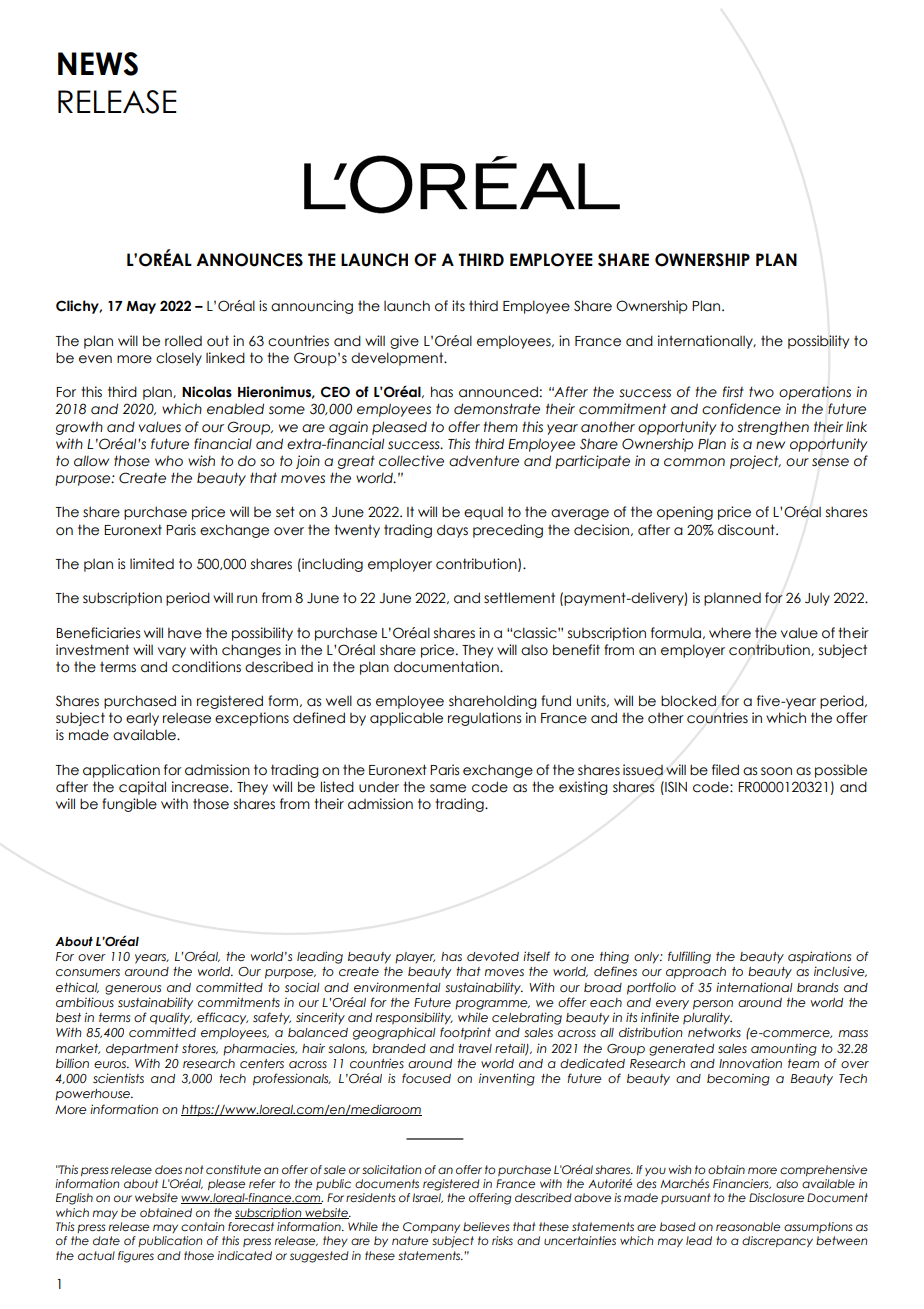  I want to click on first, so click(733, 391).
